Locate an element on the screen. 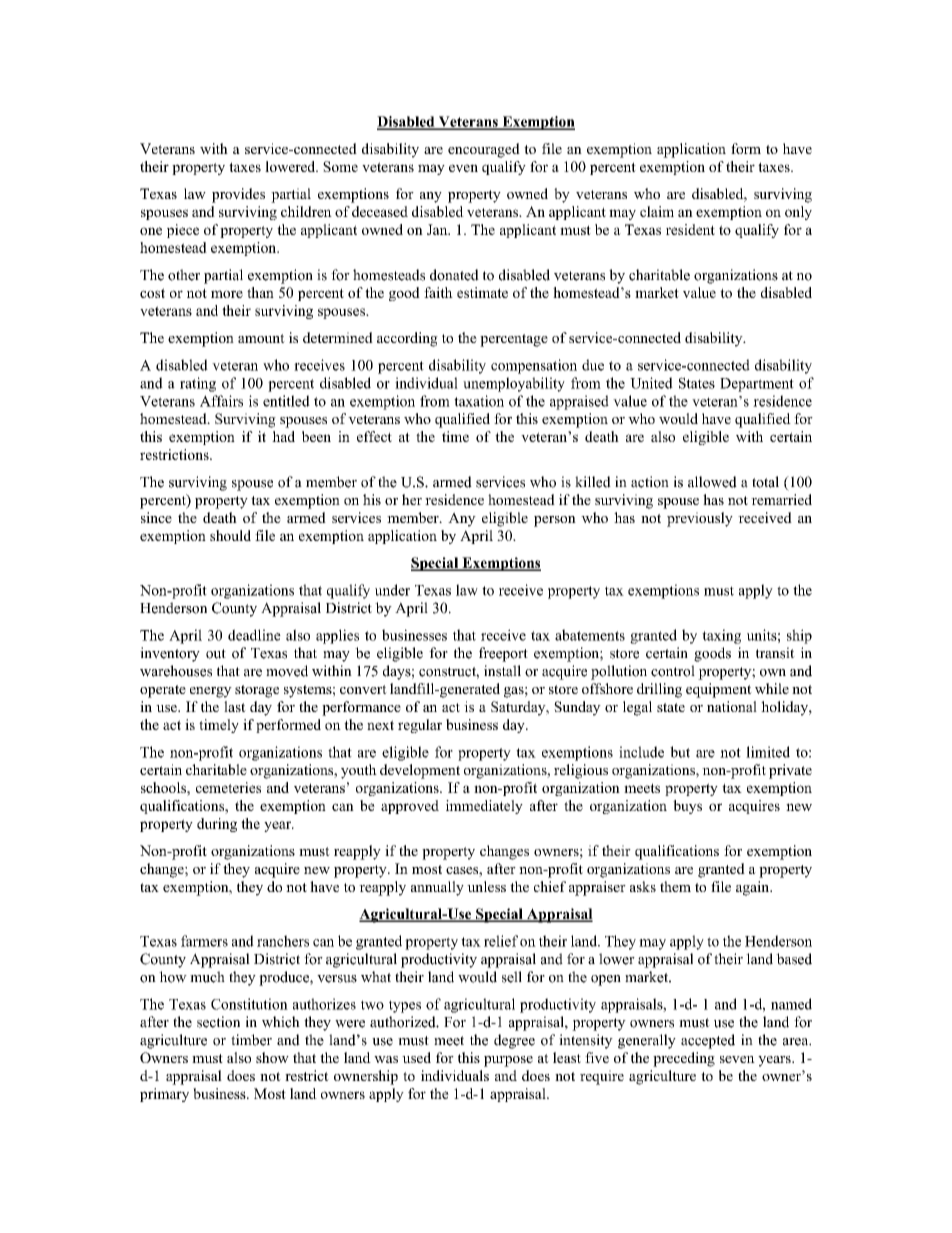  purpose is located at coordinates (508, 1061).
